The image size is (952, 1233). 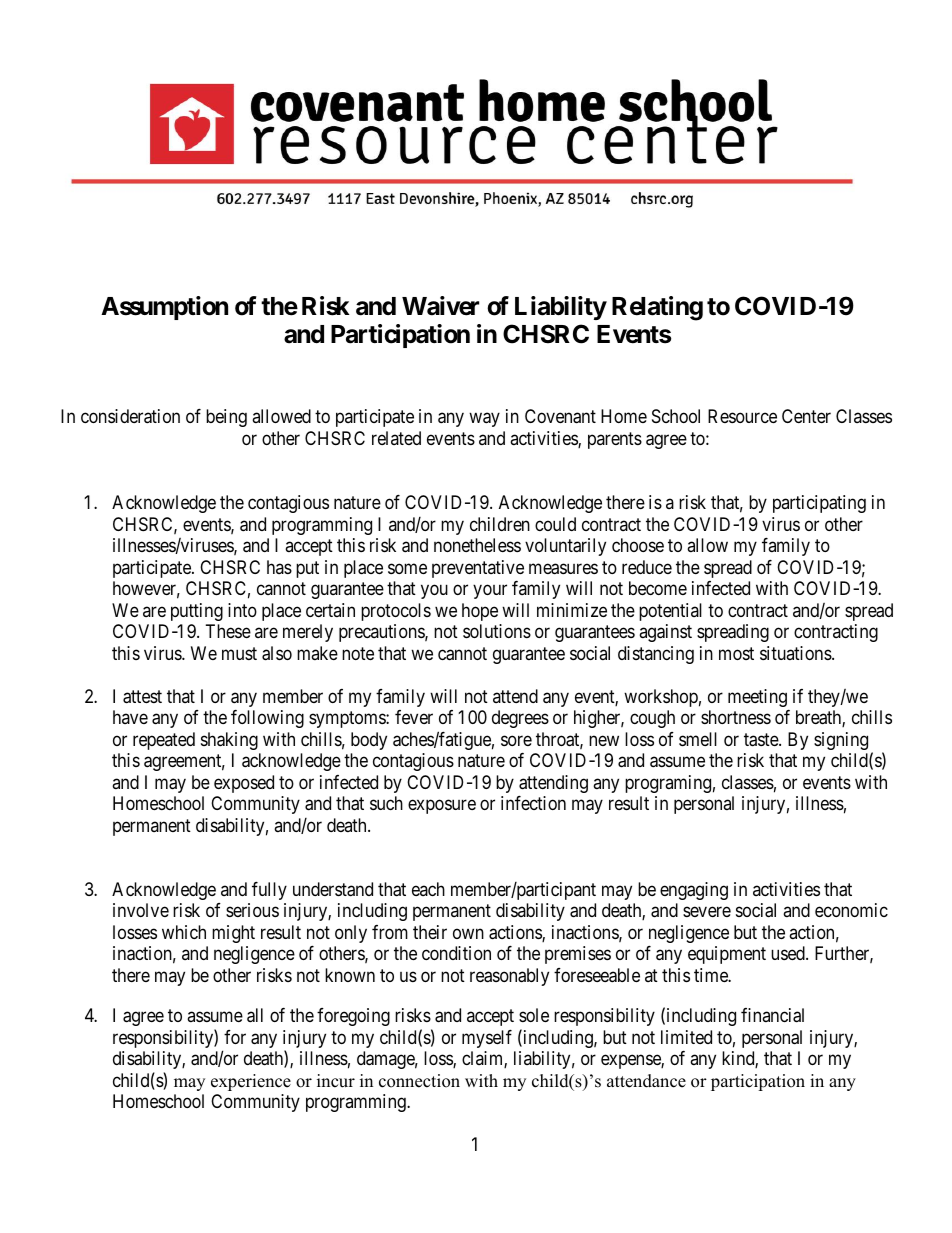 What do you see at coordinates (164, 308) in the page?
I see `Assumption` at bounding box center [164, 308].
